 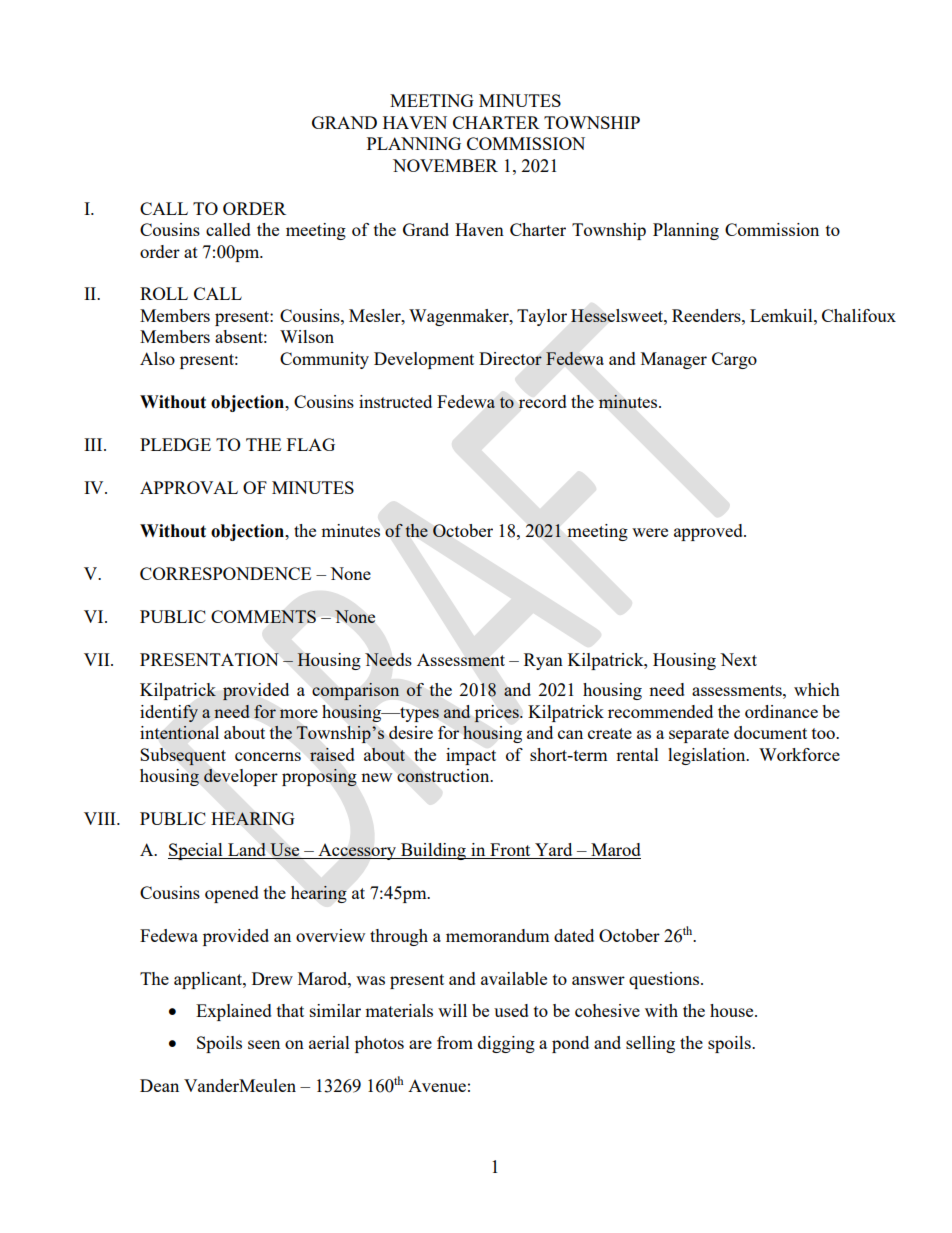 I want to click on Building, so click(x=433, y=851).
